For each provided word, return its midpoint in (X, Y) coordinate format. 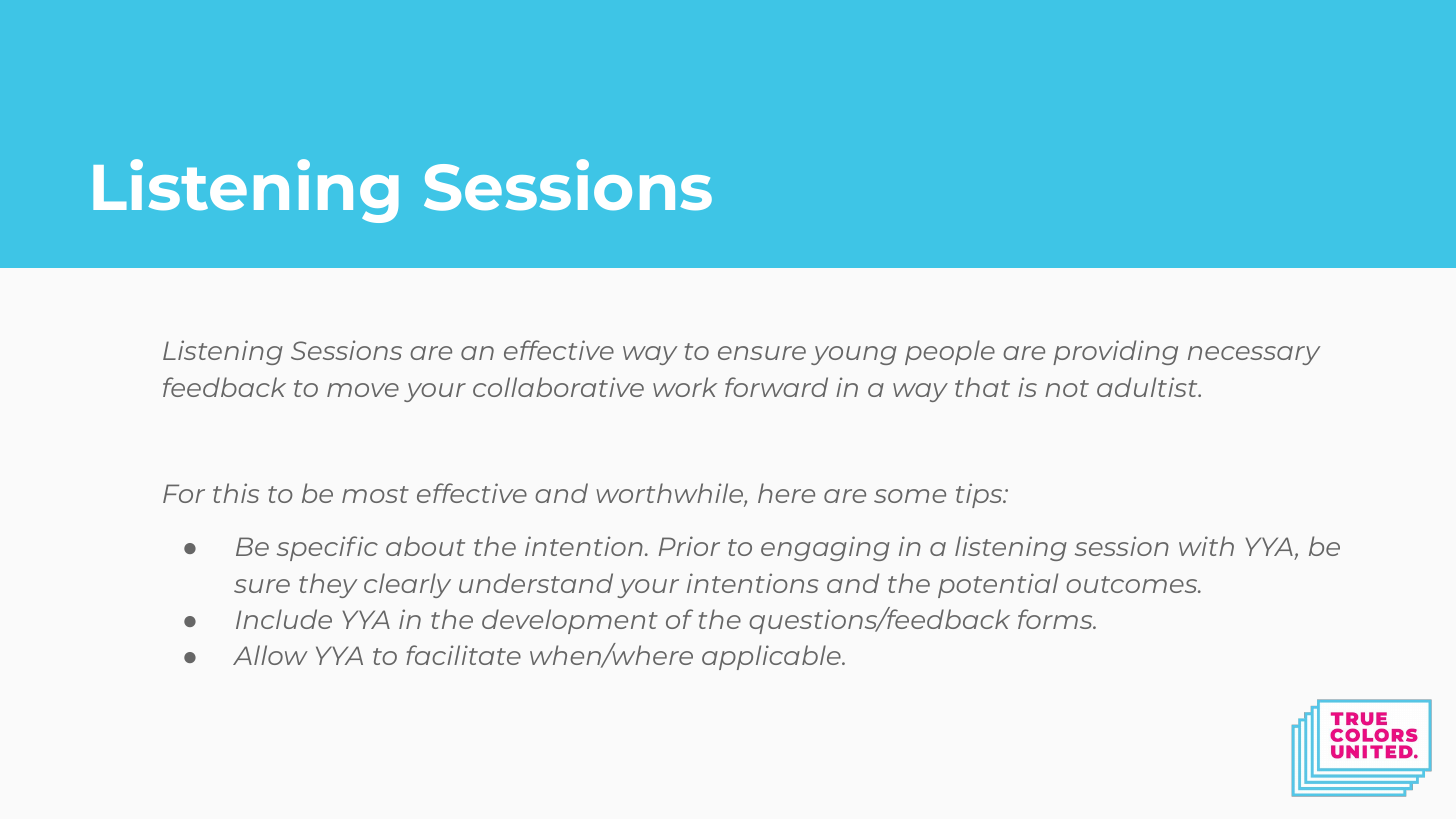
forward (776, 387)
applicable (772, 657)
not (1067, 388)
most (375, 494)
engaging (825, 548)
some (910, 496)
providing (1115, 352)
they (328, 585)
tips (980, 495)
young (854, 355)
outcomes (1133, 584)
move (363, 390)
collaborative (558, 387)
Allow (270, 655)
